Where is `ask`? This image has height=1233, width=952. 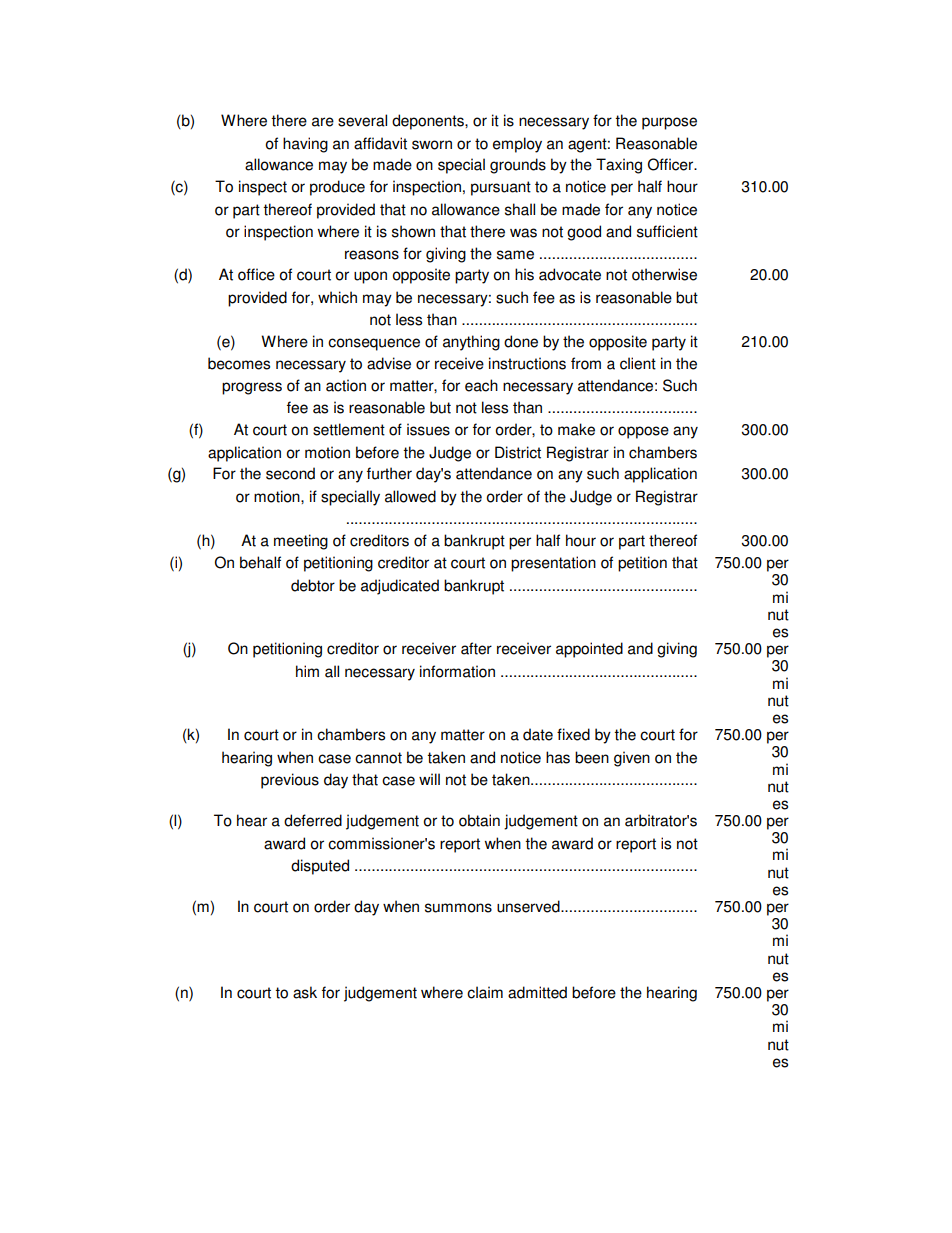
ask is located at coordinates (305, 992).
